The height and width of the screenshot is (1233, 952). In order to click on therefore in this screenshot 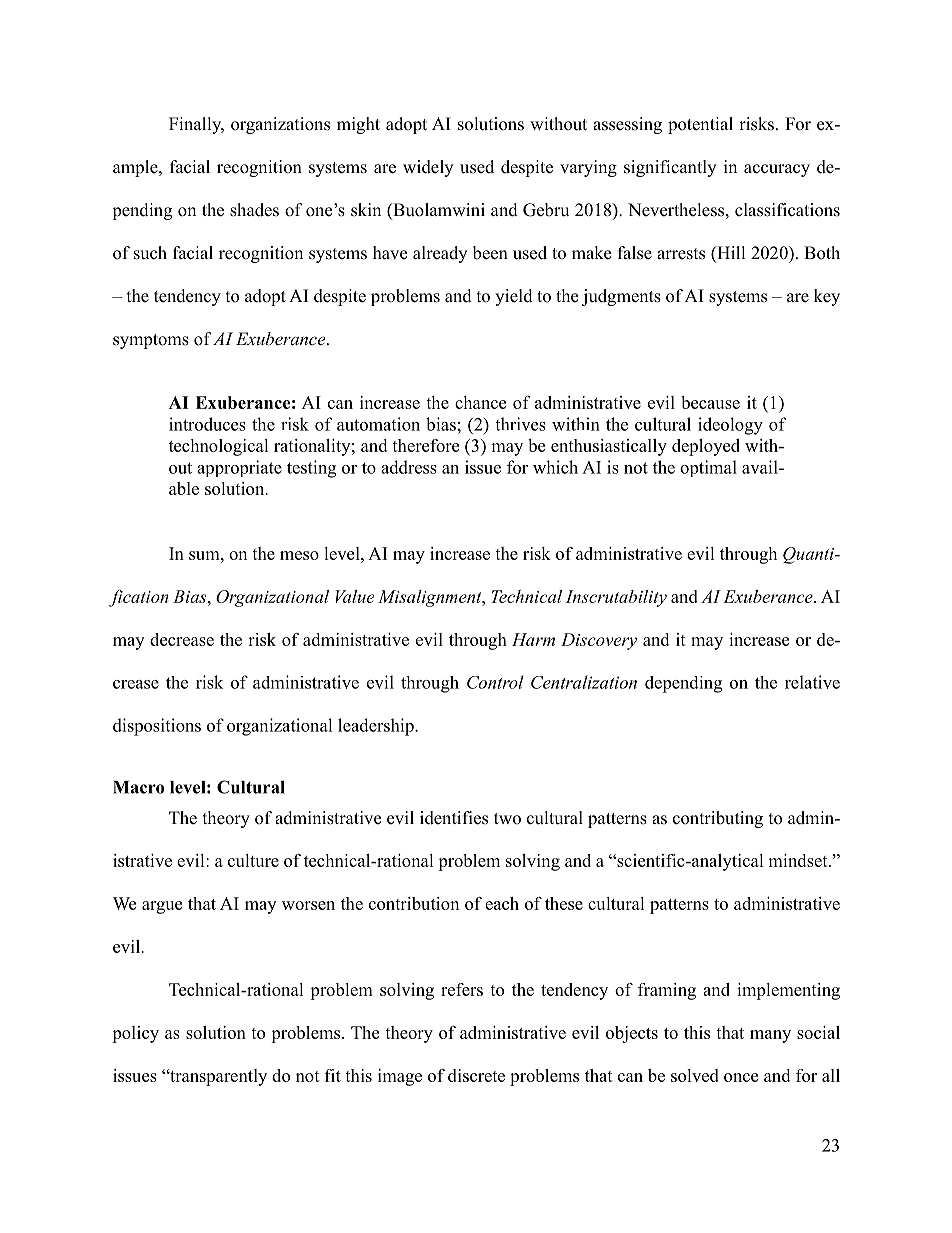, I will do `click(425, 445)`.
